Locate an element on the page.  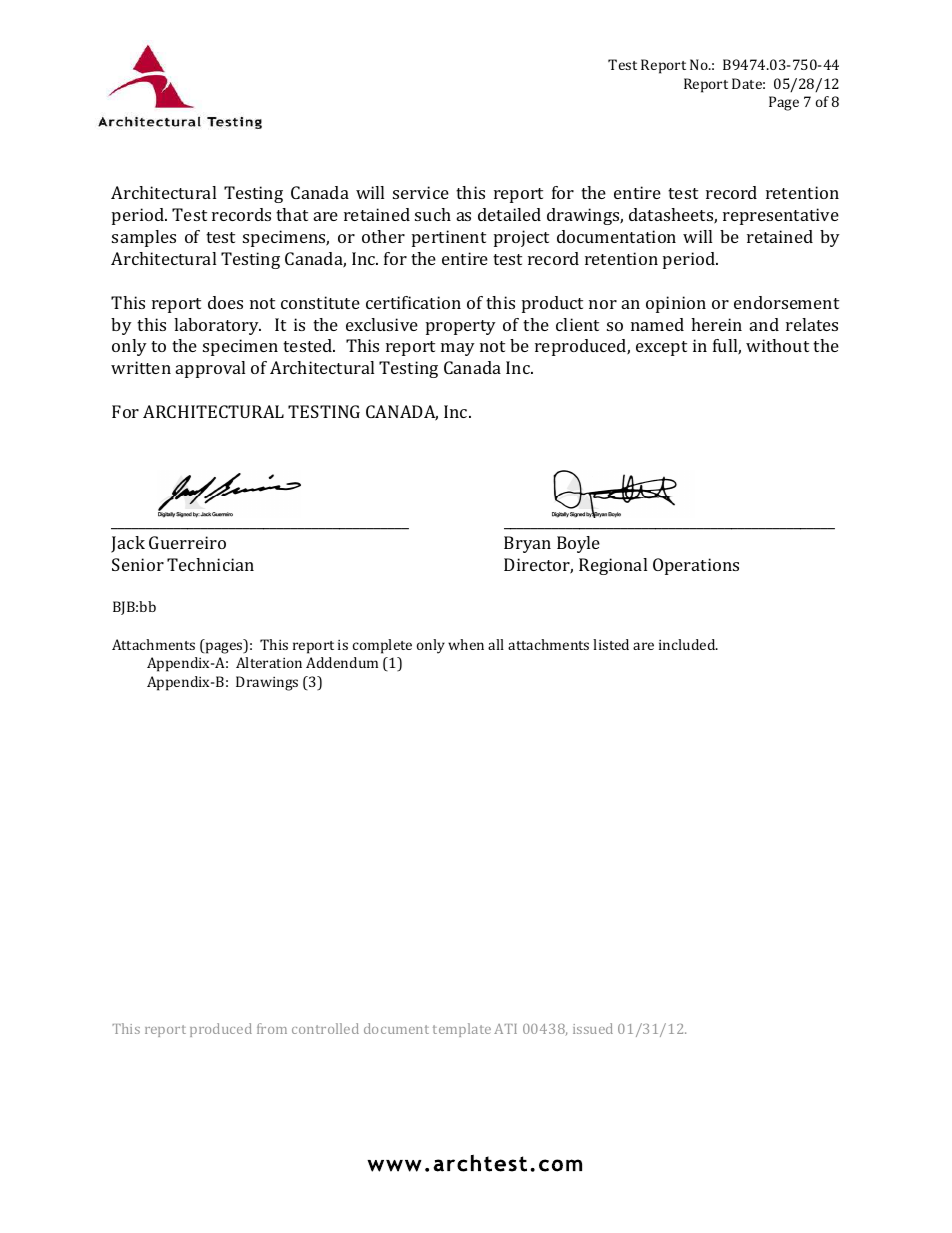
such is located at coordinates (433, 214).
